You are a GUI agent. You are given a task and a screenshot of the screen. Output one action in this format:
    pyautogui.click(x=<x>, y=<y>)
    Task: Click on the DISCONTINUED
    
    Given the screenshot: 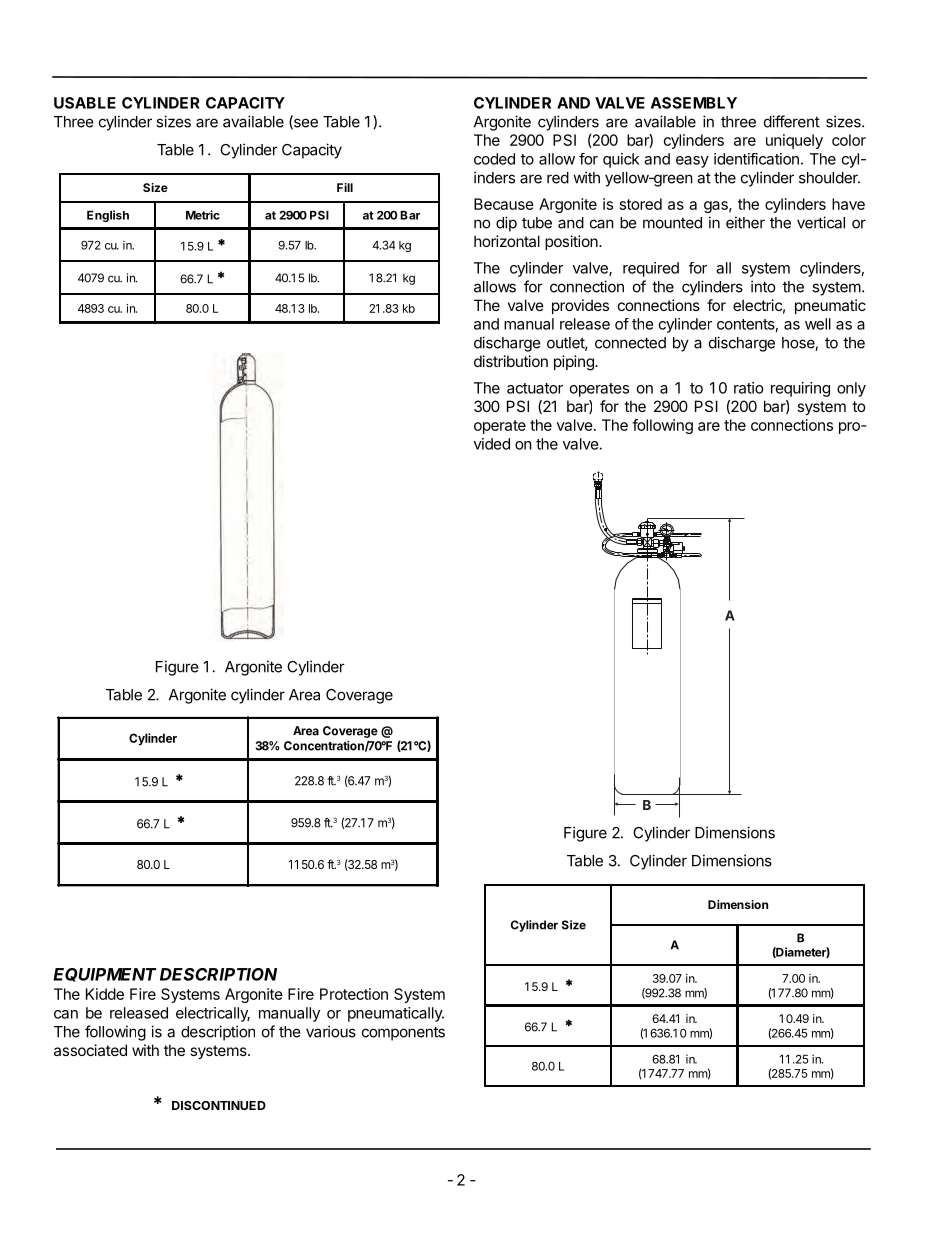 What is the action you would take?
    pyautogui.click(x=219, y=1105)
